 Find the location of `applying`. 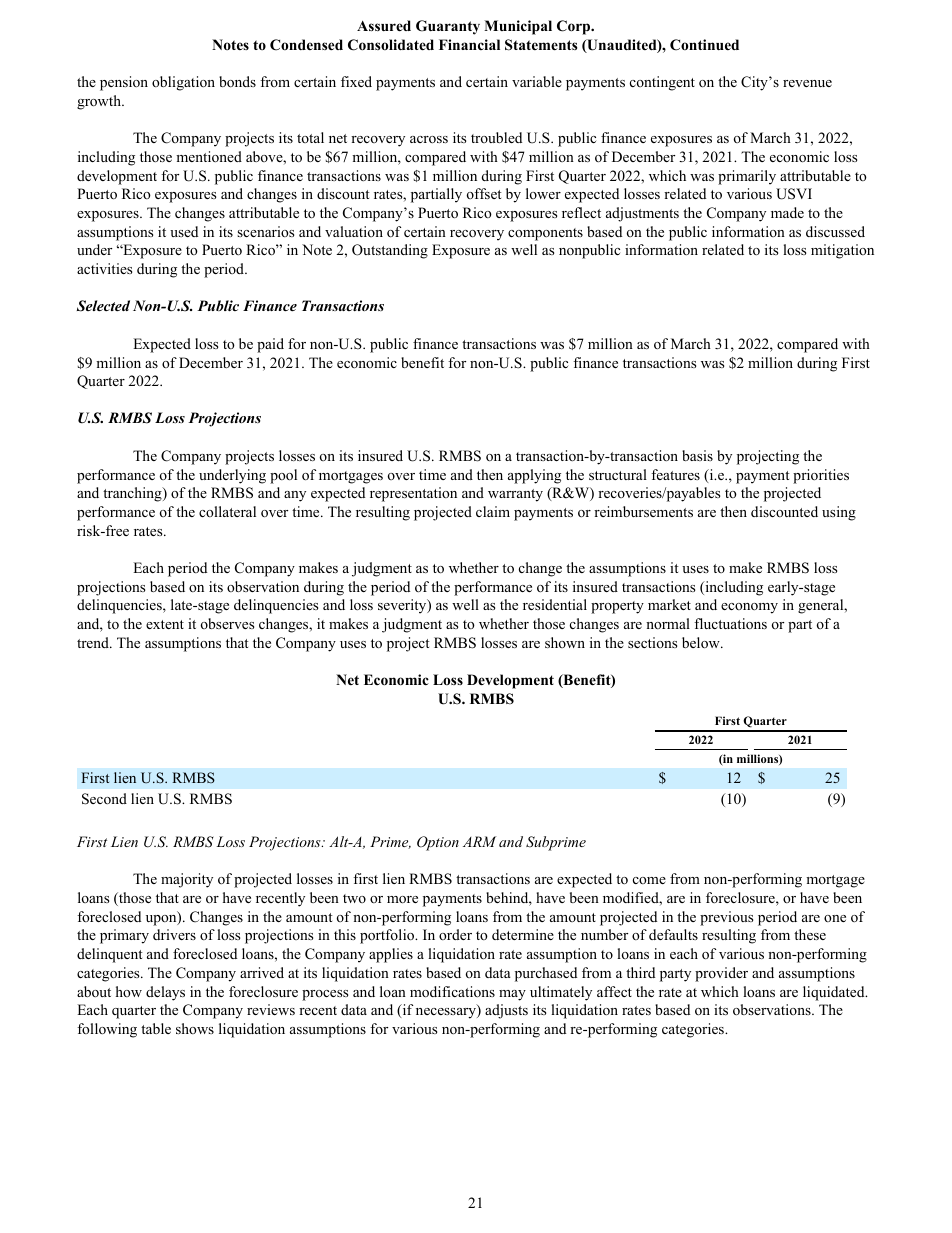

applying is located at coordinates (534, 476).
